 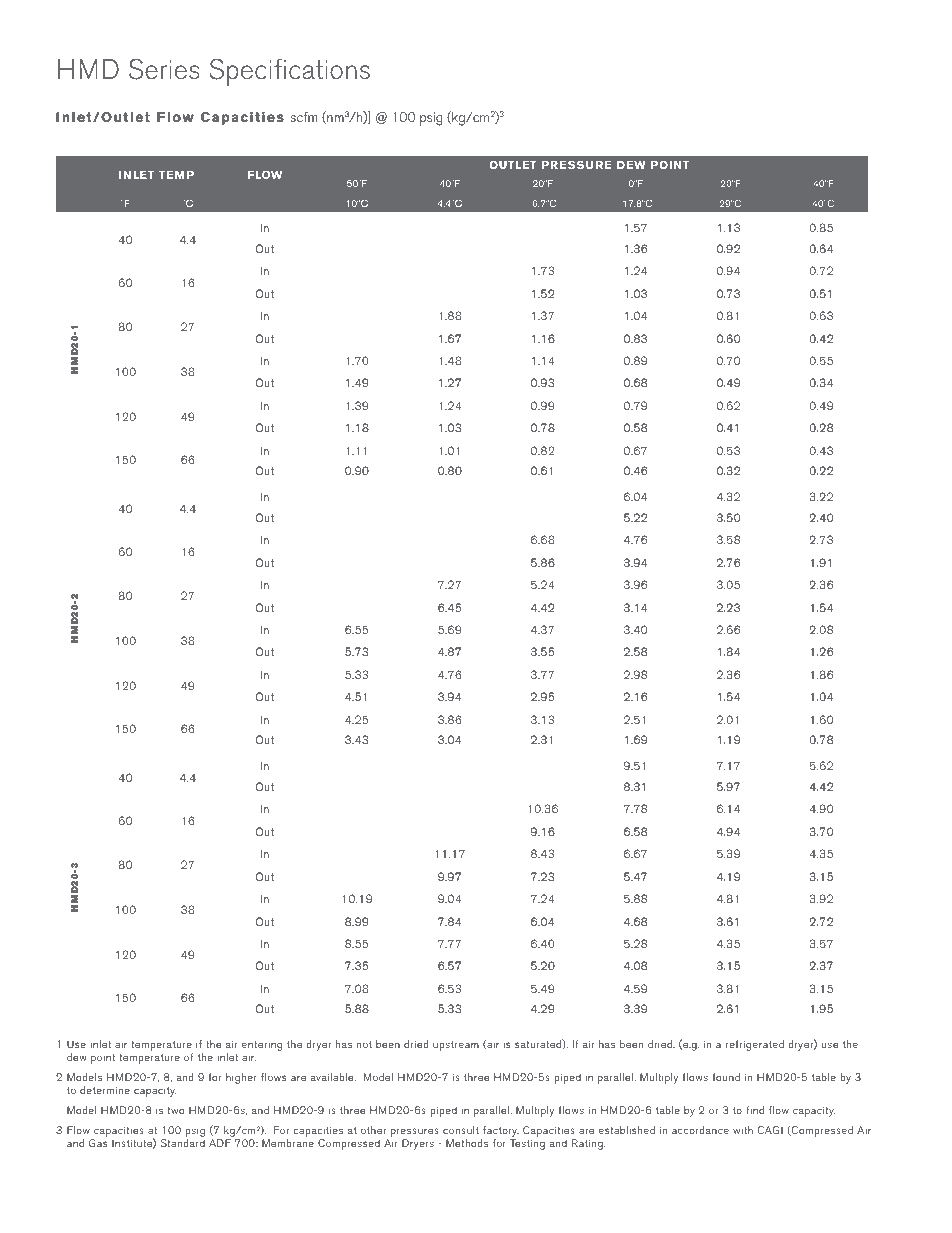 What do you see at coordinates (175, 1110) in the document?
I see `two` at bounding box center [175, 1110].
